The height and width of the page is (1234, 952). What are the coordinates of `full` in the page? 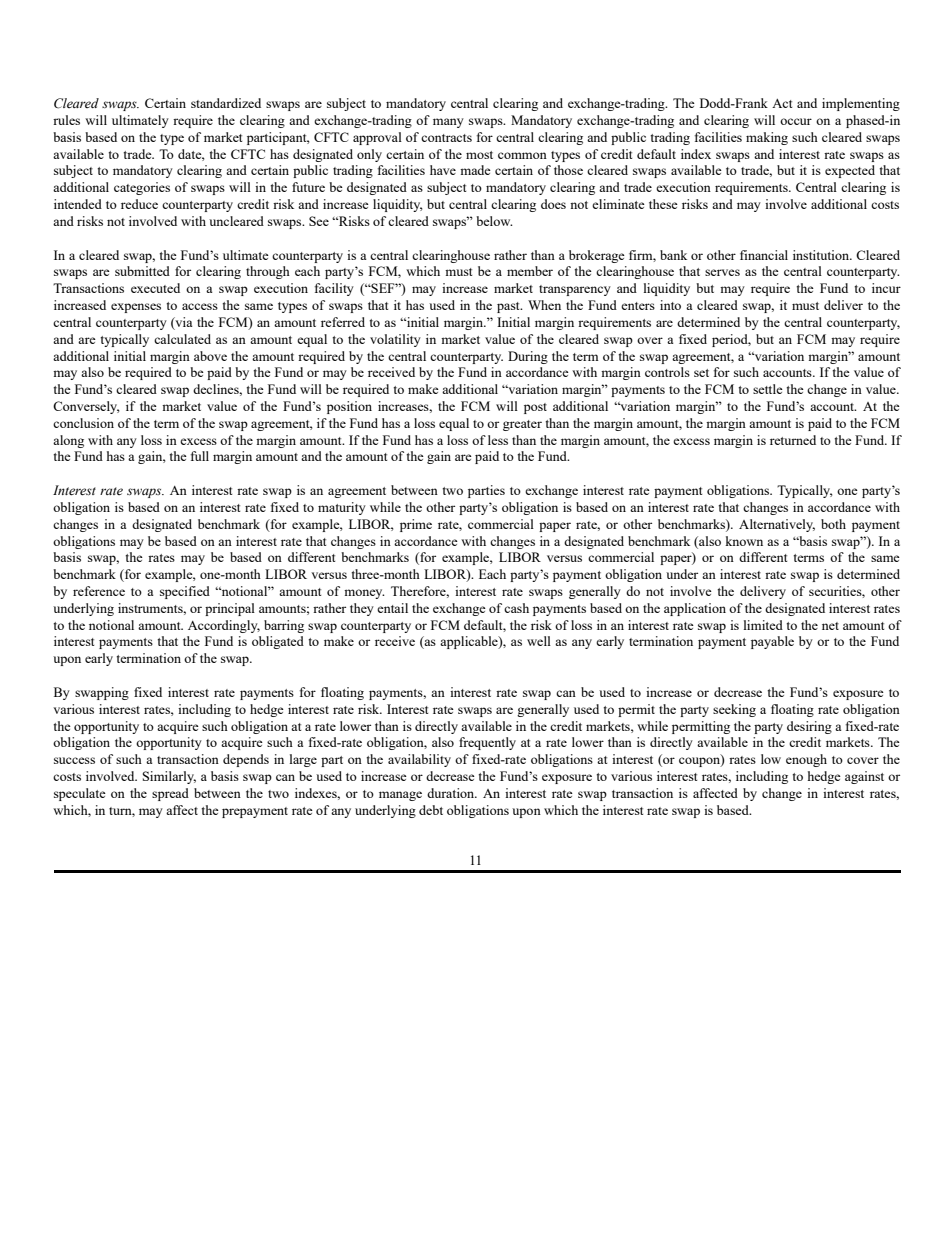 It's located at (200, 456).
